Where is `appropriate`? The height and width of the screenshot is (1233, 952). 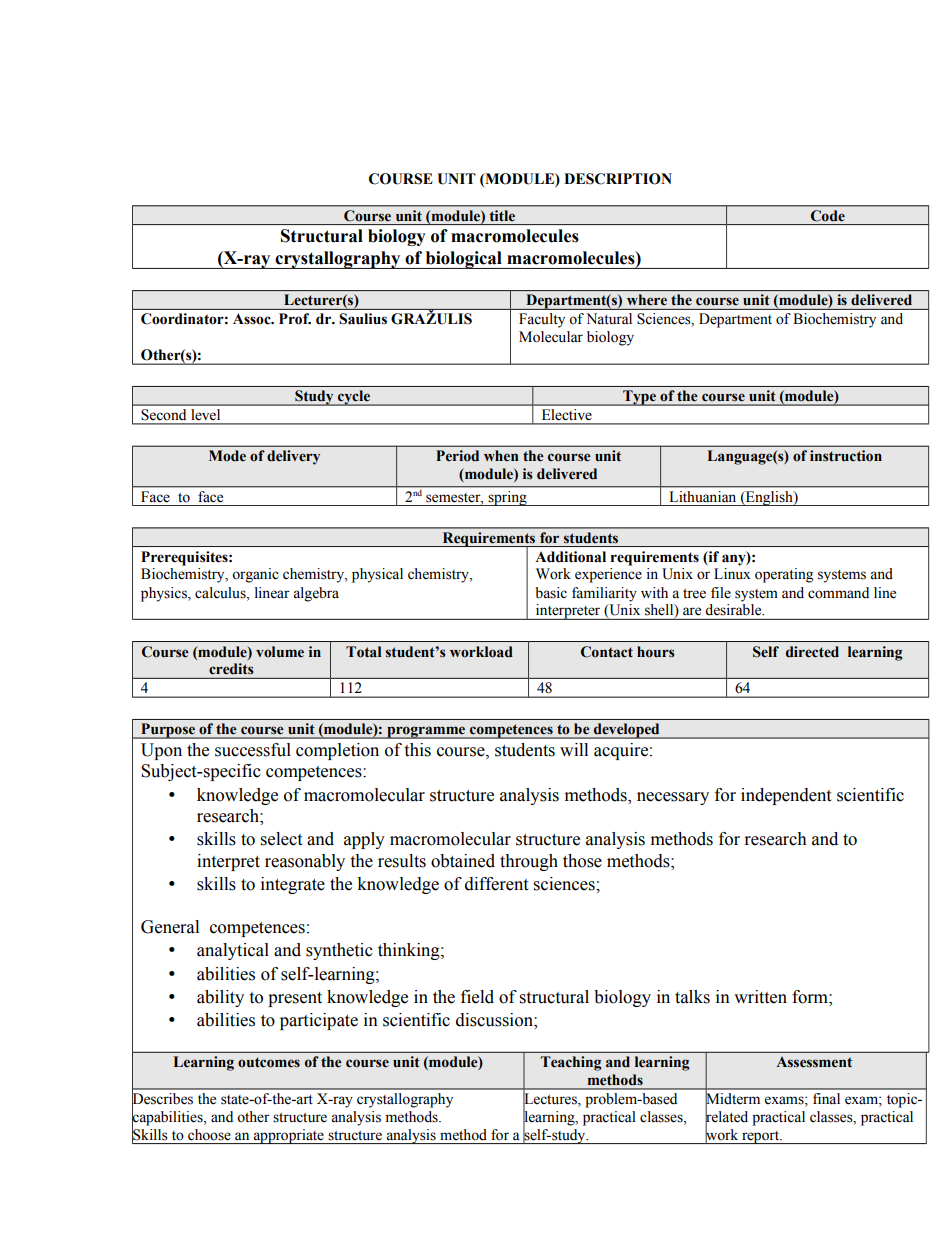
appropriate is located at coordinates (289, 1136).
